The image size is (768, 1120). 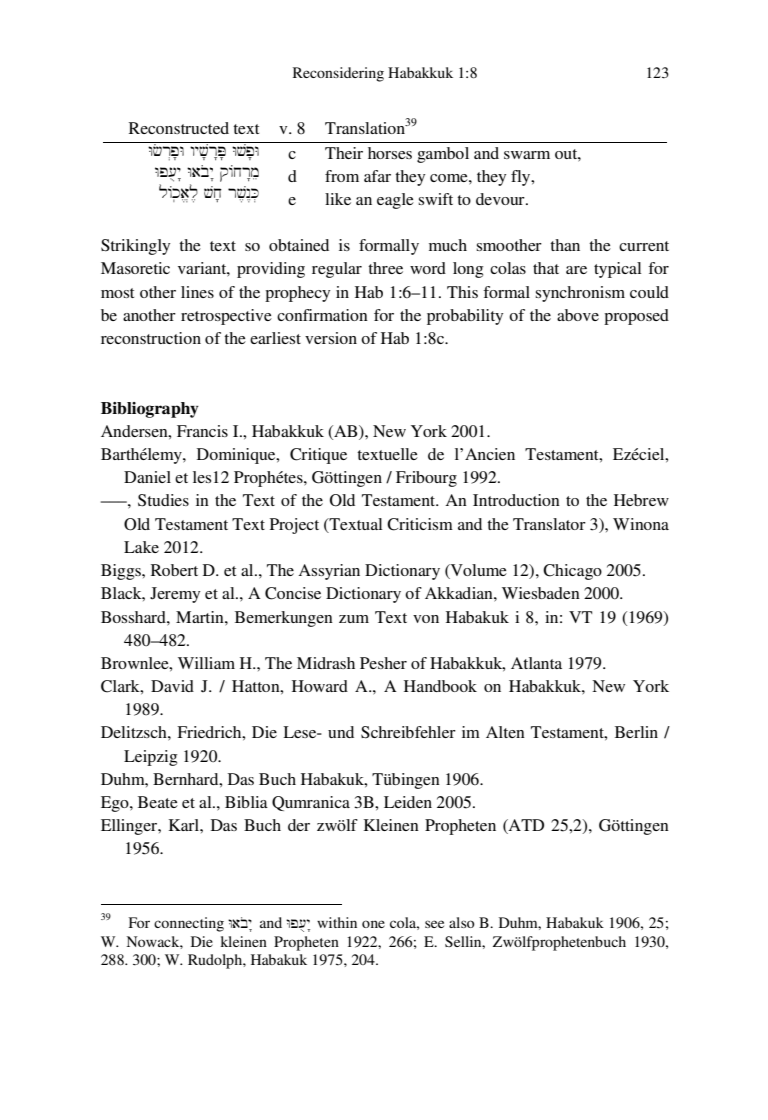 What do you see at coordinates (189, 924) in the screenshot?
I see `connecting` at bounding box center [189, 924].
